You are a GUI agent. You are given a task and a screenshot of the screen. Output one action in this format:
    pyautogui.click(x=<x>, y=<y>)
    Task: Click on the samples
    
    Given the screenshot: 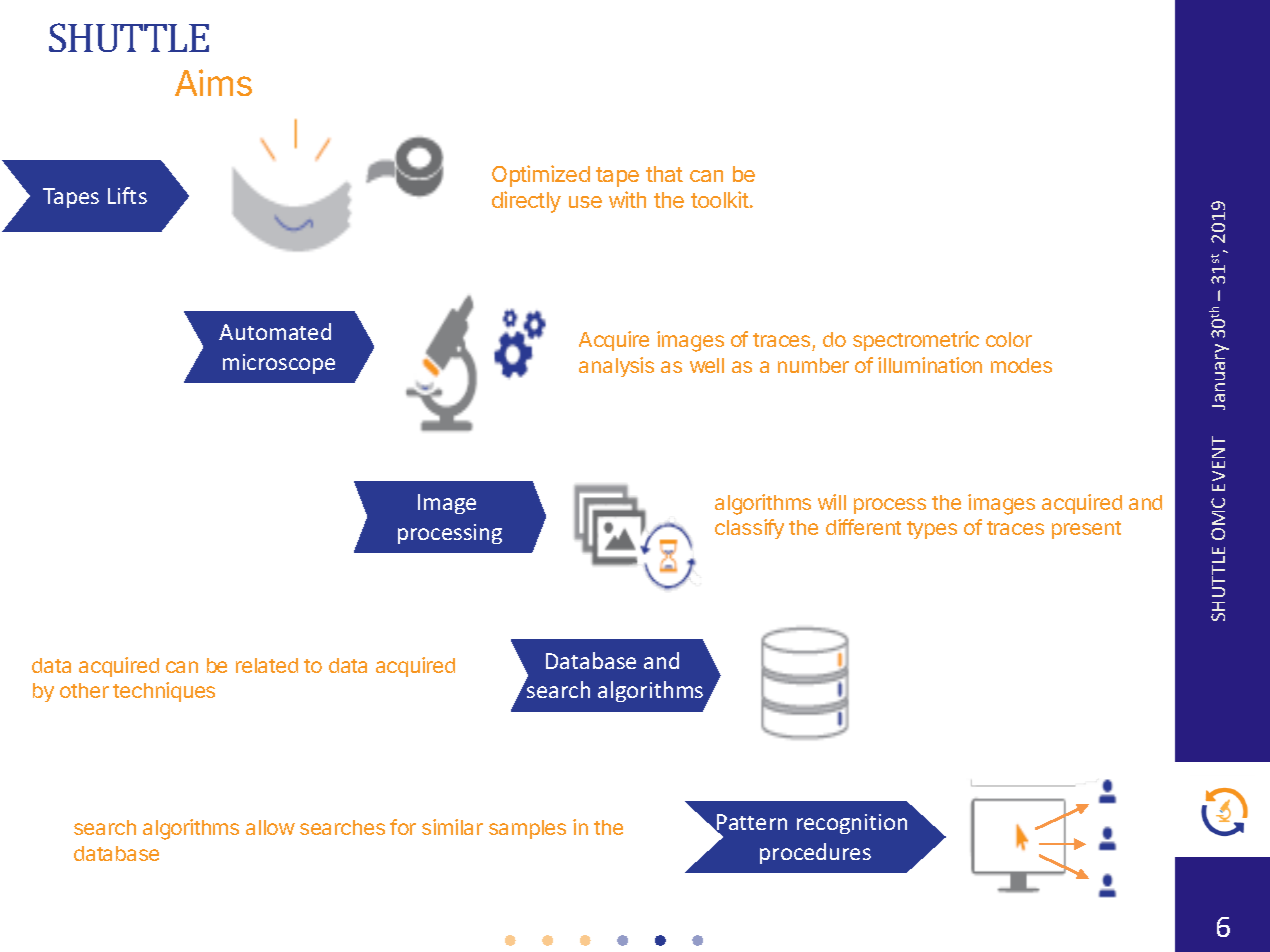 What is the action you would take?
    pyautogui.click(x=527, y=829)
